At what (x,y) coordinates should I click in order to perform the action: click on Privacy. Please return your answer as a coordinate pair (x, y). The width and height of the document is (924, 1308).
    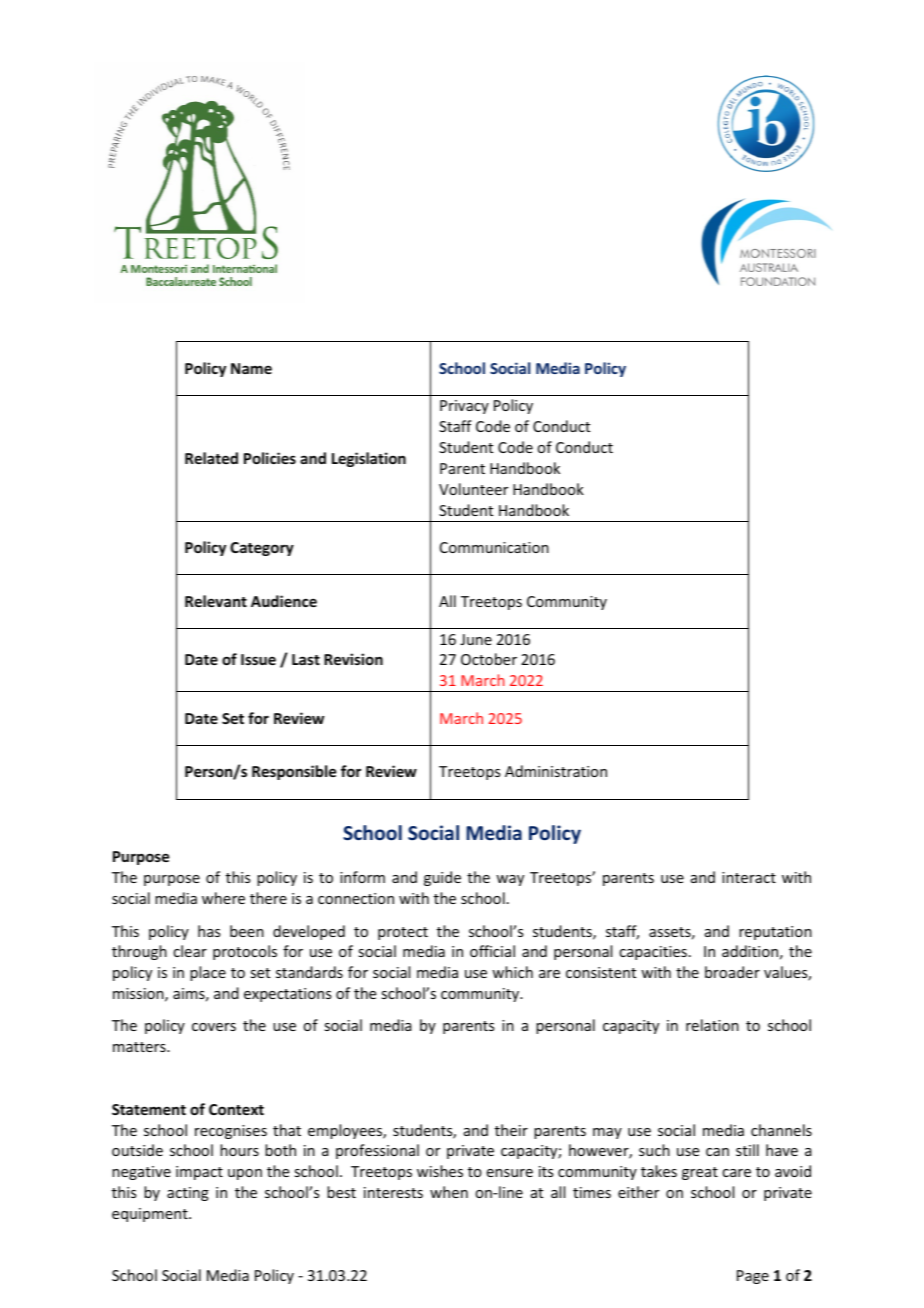
    Looking at the image, I should click on (464, 407).
